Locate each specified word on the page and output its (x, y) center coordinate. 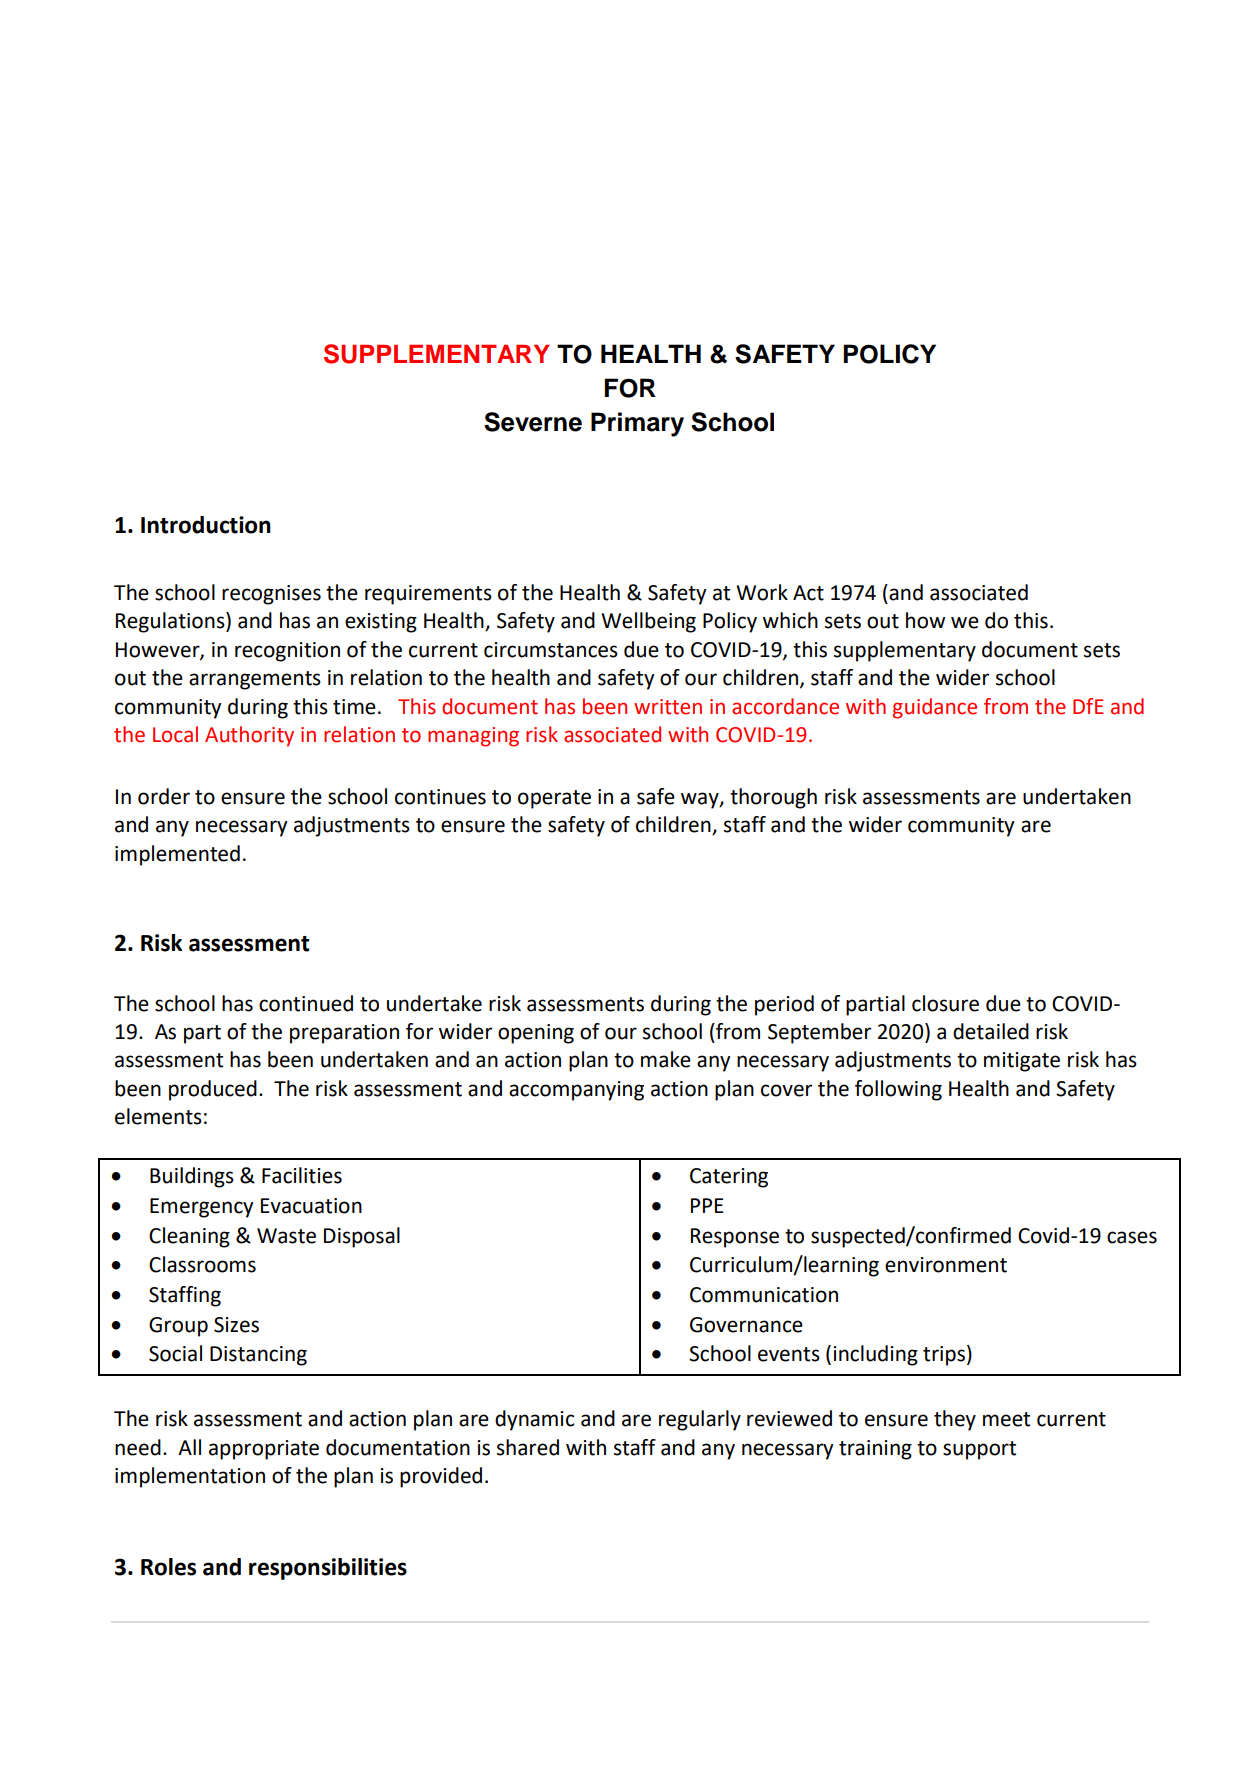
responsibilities (328, 1569)
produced (213, 1090)
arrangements (255, 680)
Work (762, 592)
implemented (177, 855)
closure (945, 1003)
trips (944, 1356)
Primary (637, 424)
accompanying (576, 1091)
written (668, 707)
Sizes (236, 1325)
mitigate (1022, 1062)
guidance (935, 708)
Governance (746, 1325)
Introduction (206, 525)
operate (554, 799)
